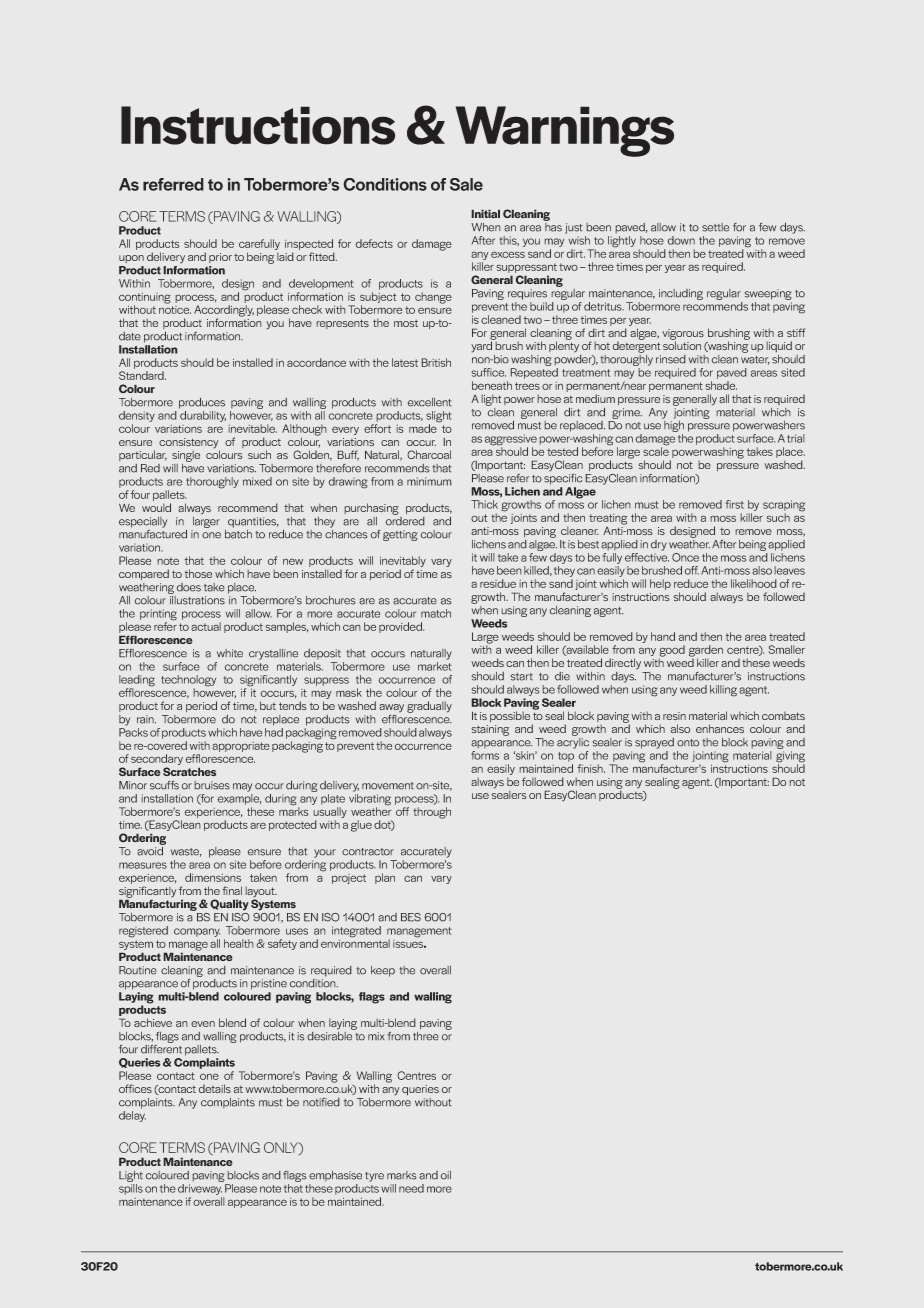 This screenshot has height=1308, width=924. What do you see at coordinates (220, 258) in the screenshot?
I see `prior` at bounding box center [220, 258].
